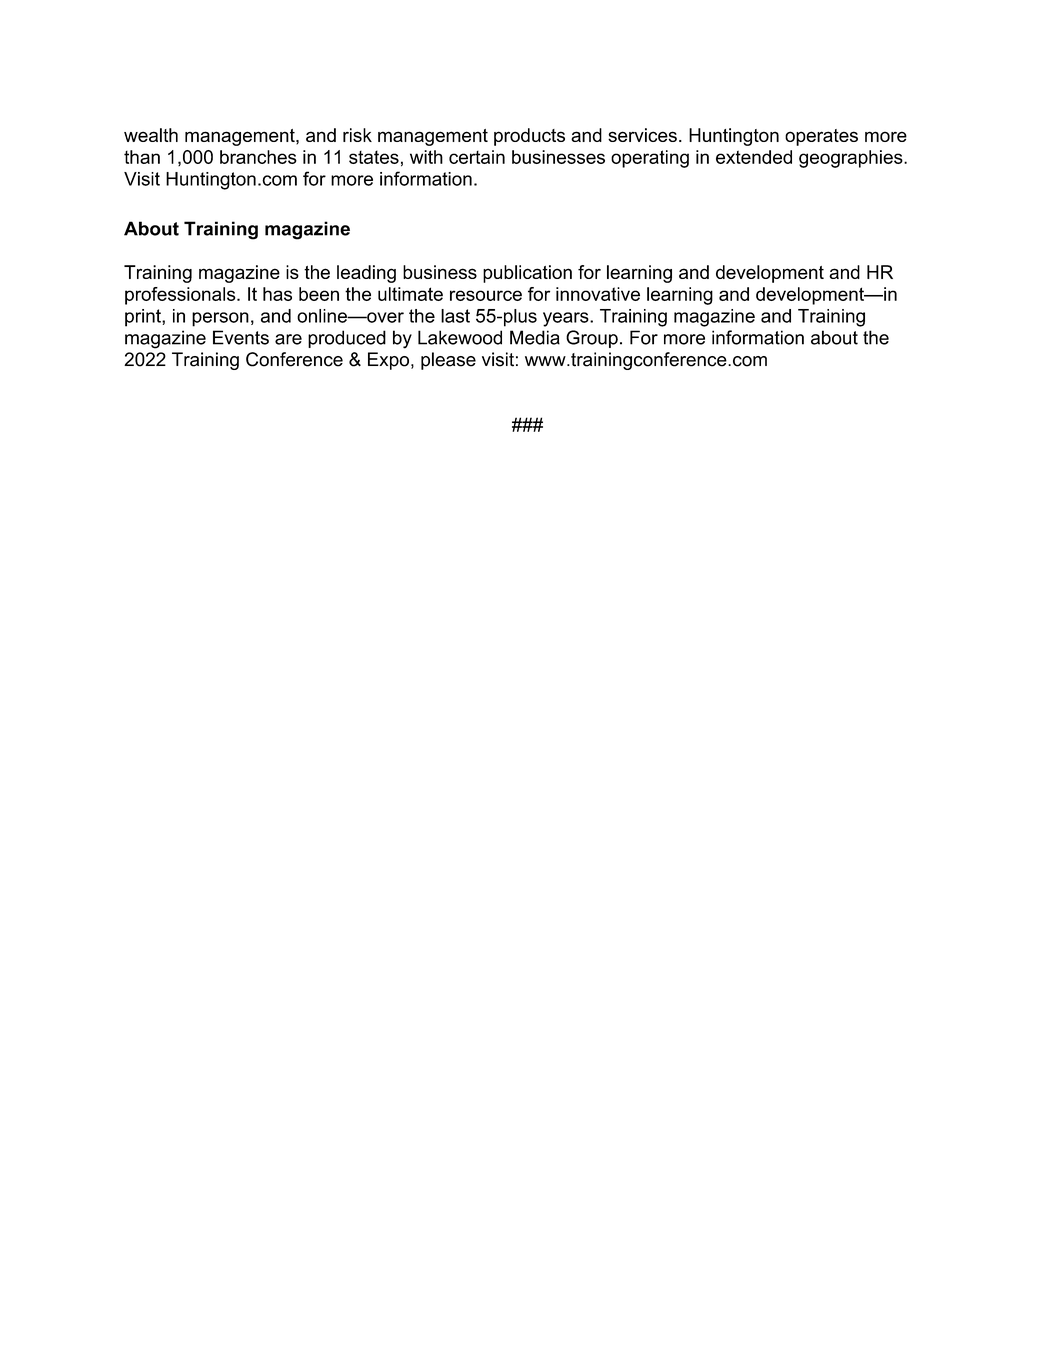  I want to click on products, so click(529, 137).
